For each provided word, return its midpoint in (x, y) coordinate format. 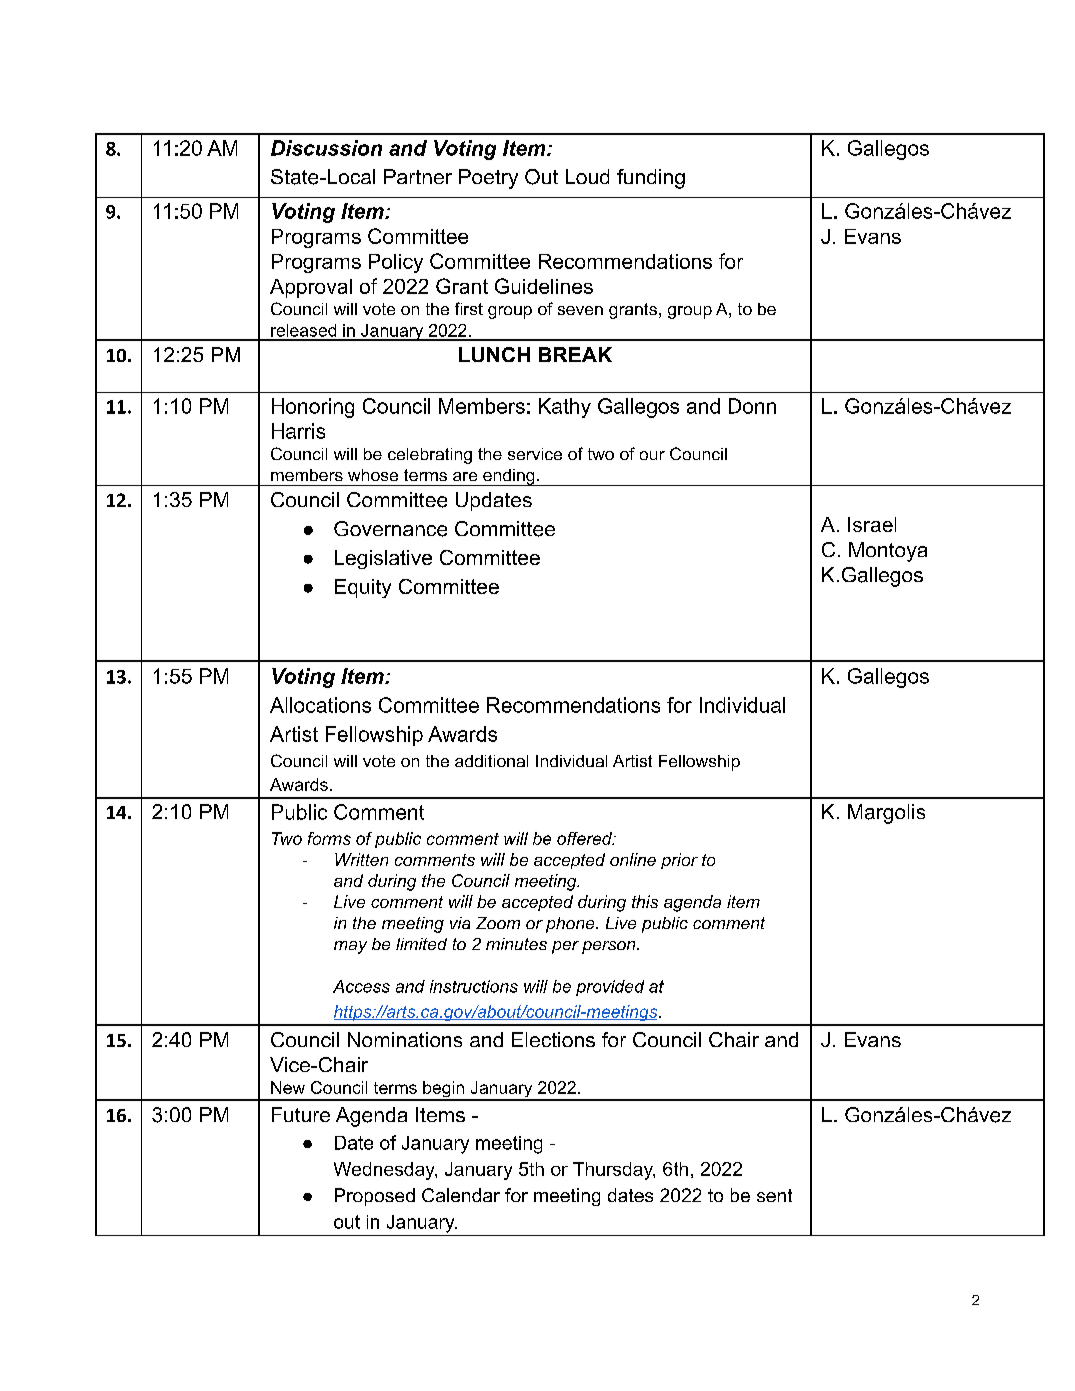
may (350, 947)
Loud (587, 176)
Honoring (313, 408)
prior (679, 861)
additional (491, 761)
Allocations (320, 705)
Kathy (565, 408)
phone (571, 925)
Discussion (326, 148)
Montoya (888, 552)
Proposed (375, 1197)
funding (651, 179)
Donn (752, 406)
